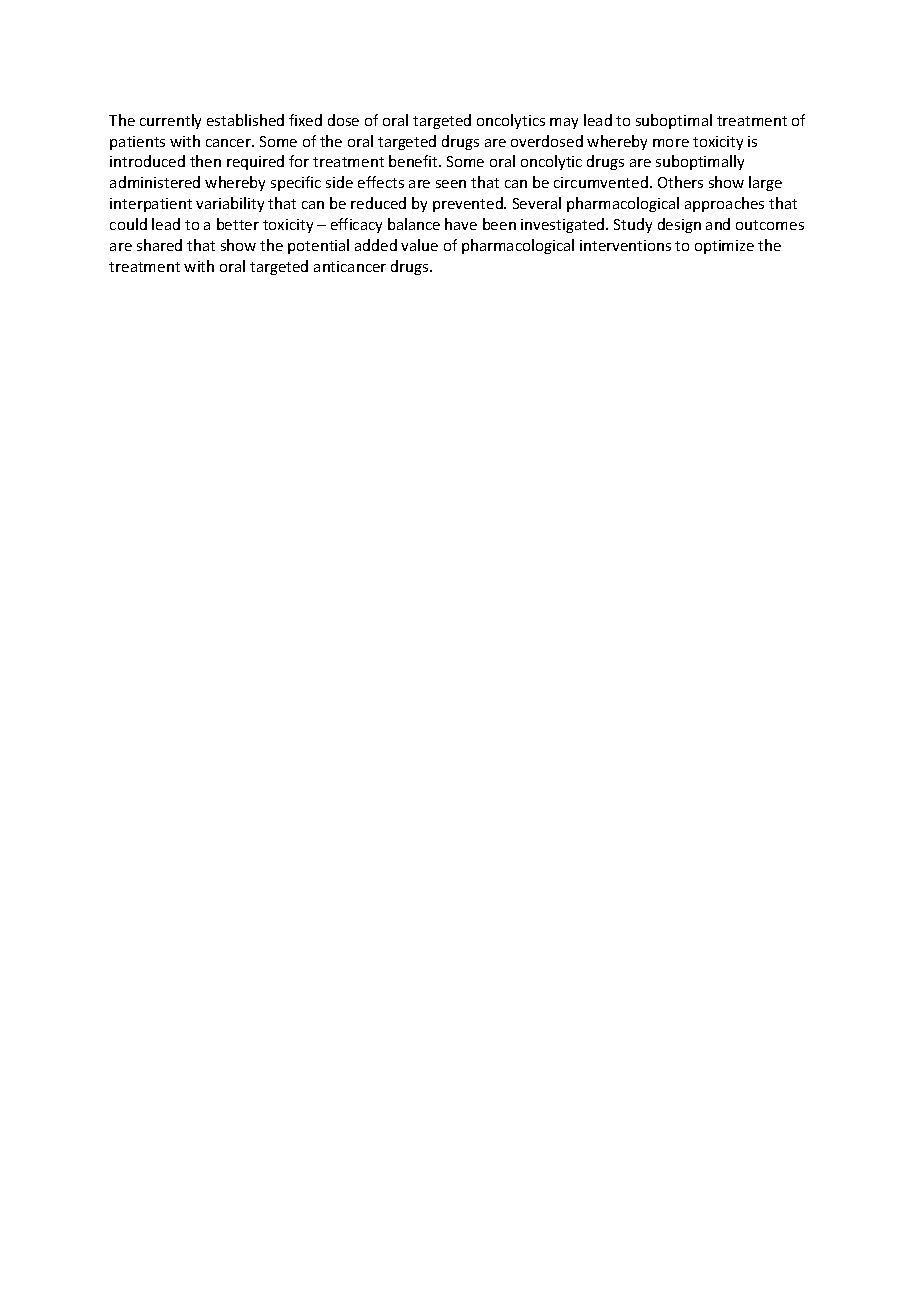 This page has height=1308, width=924. What do you see at coordinates (170, 121) in the page?
I see `currently` at bounding box center [170, 121].
